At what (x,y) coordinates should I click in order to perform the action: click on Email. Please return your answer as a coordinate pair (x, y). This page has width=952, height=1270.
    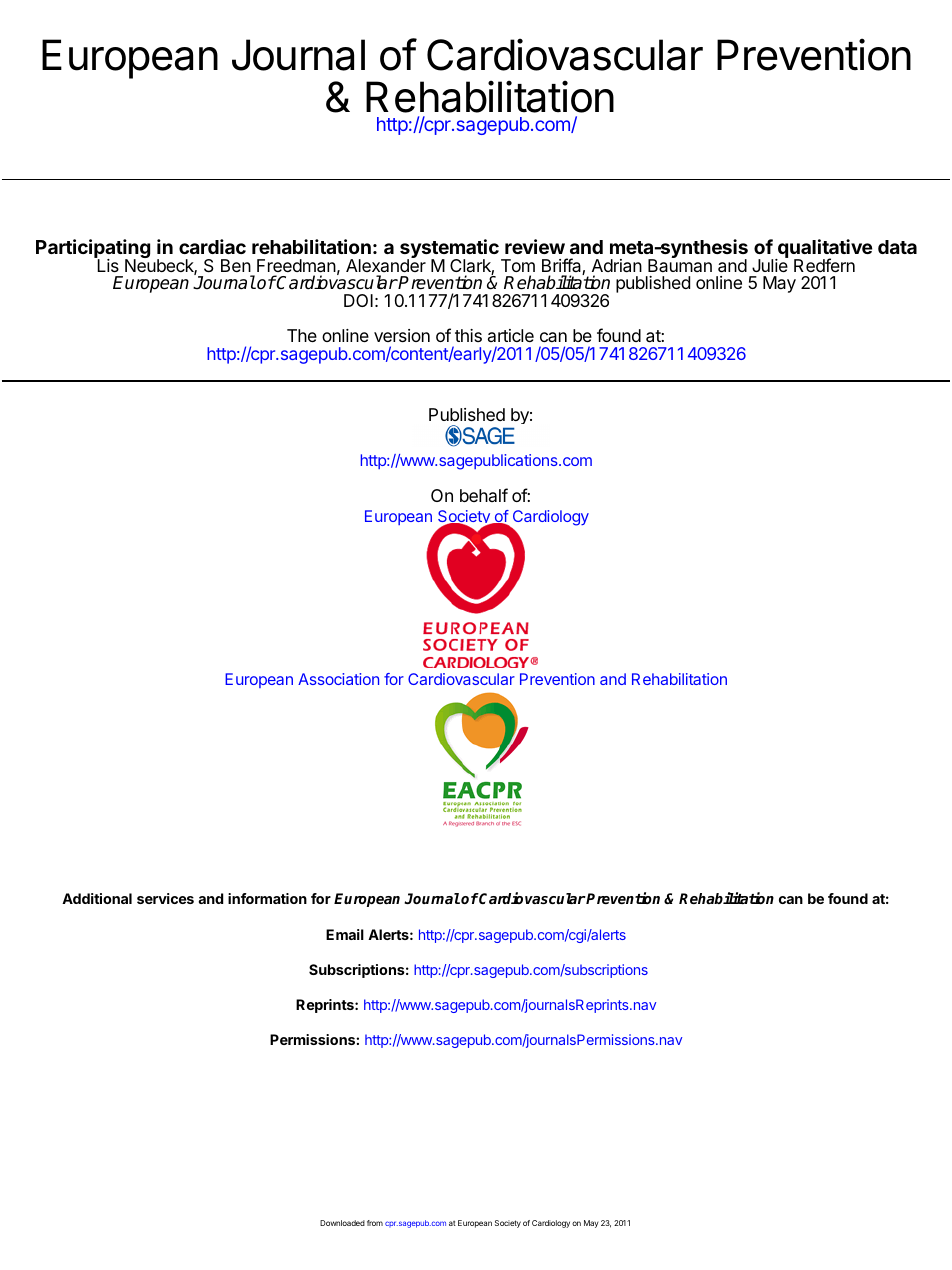
    Looking at the image, I should click on (345, 934).
